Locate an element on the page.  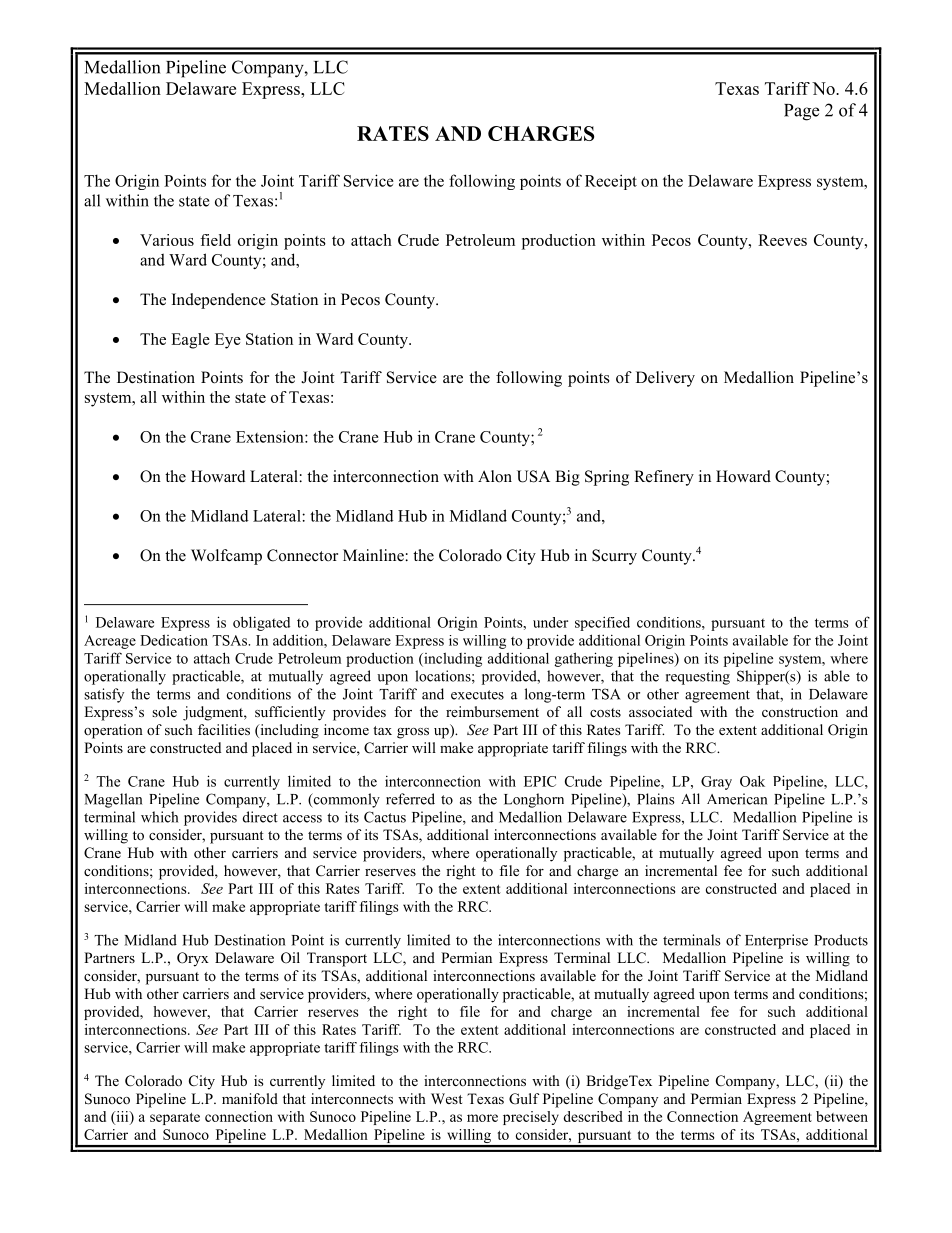
separate is located at coordinates (175, 1119).
